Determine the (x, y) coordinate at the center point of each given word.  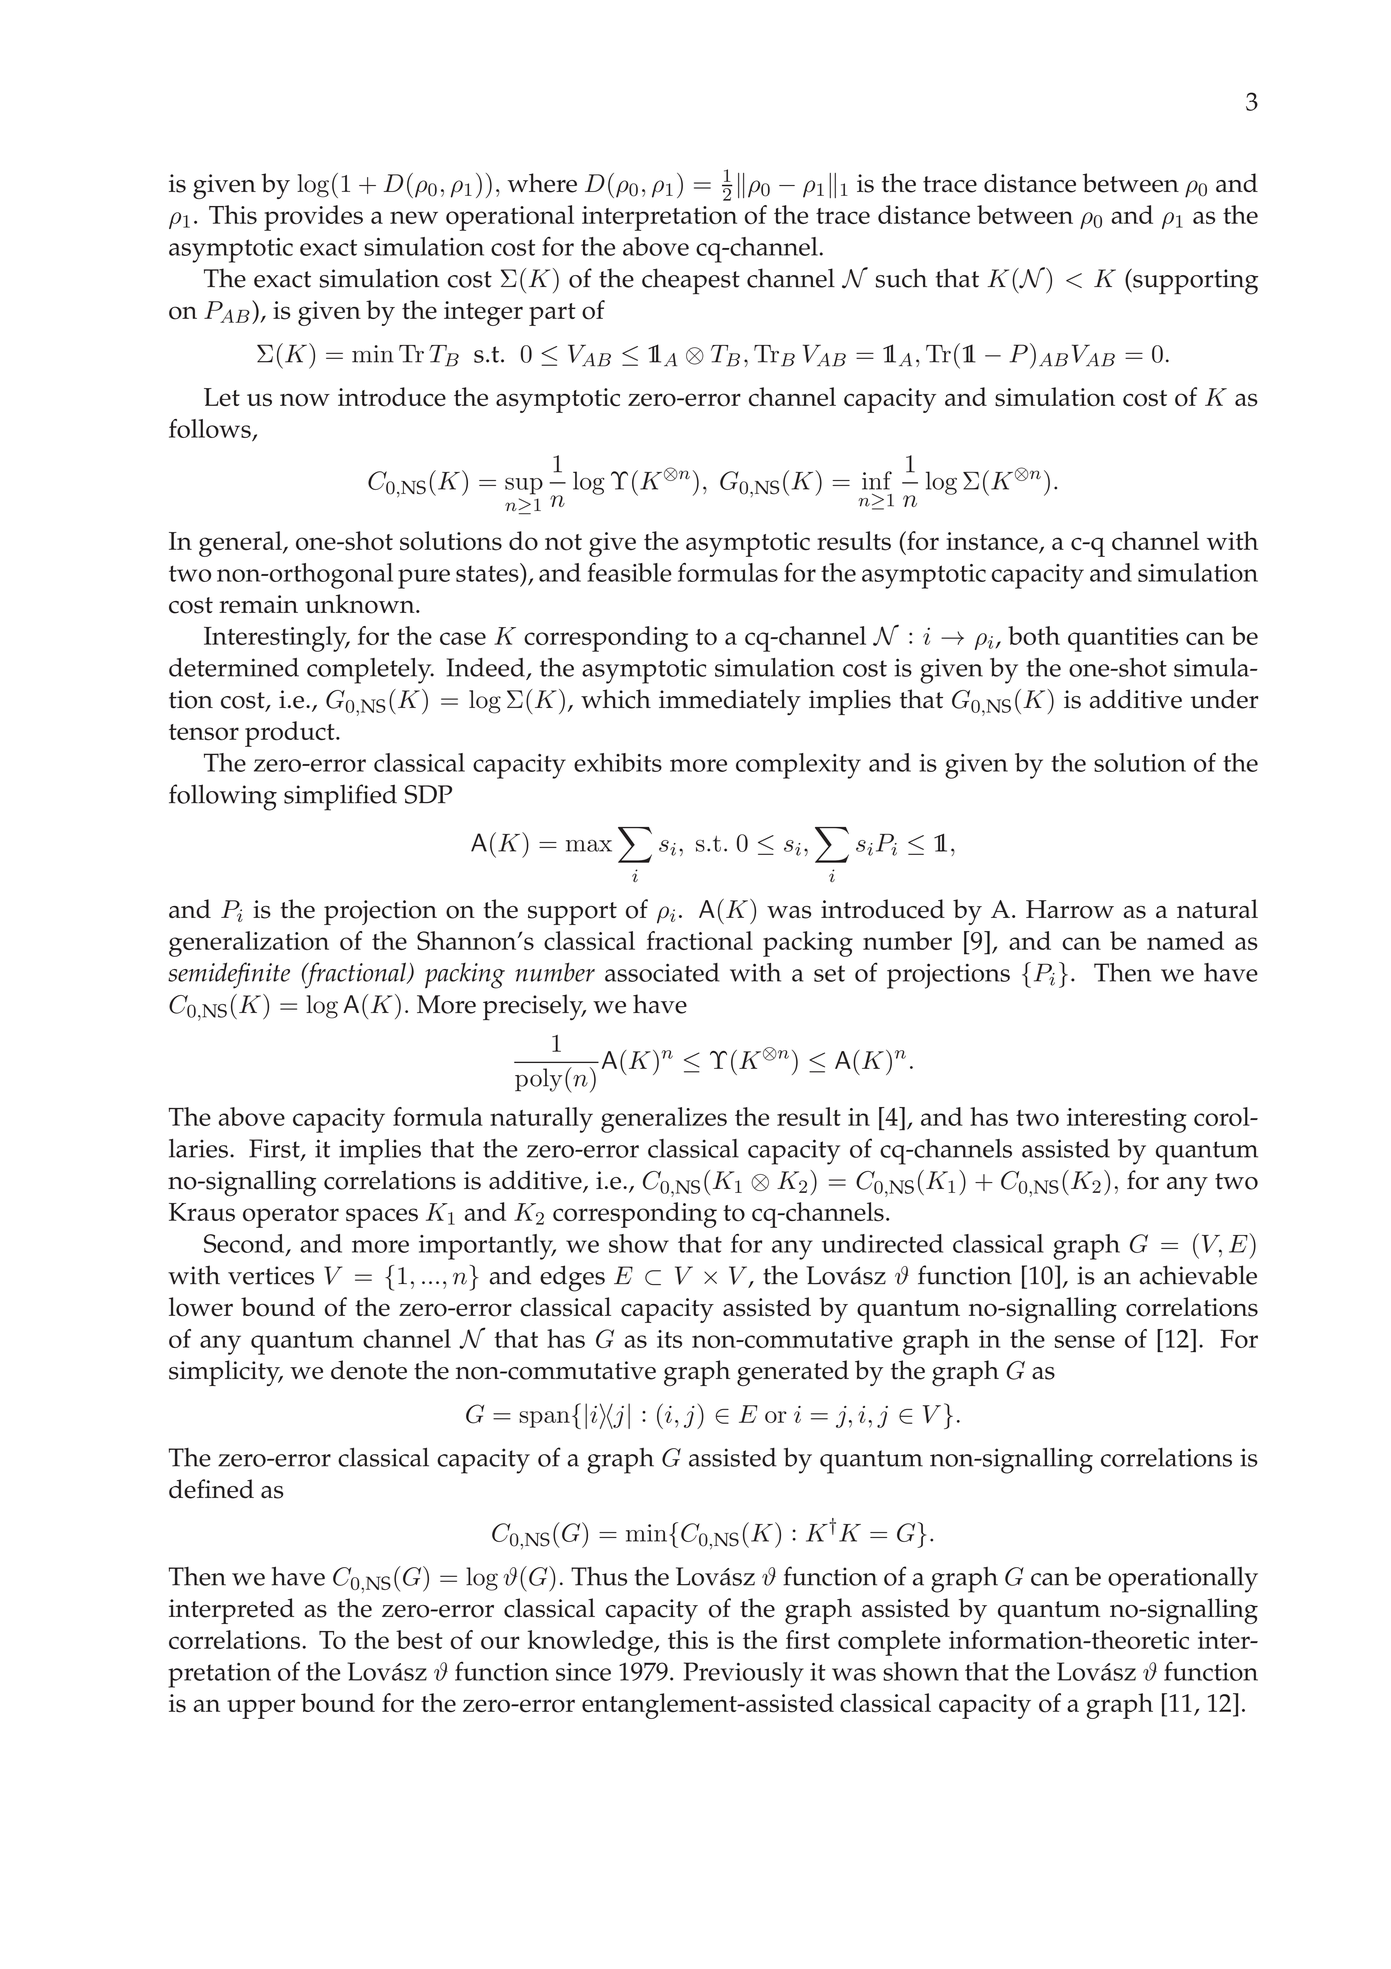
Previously (744, 1675)
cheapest (691, 281)
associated (662, 972)
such (901, 278)
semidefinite (229, 975)
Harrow (1070, 909)
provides (313, 218)
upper (261, 1709)
